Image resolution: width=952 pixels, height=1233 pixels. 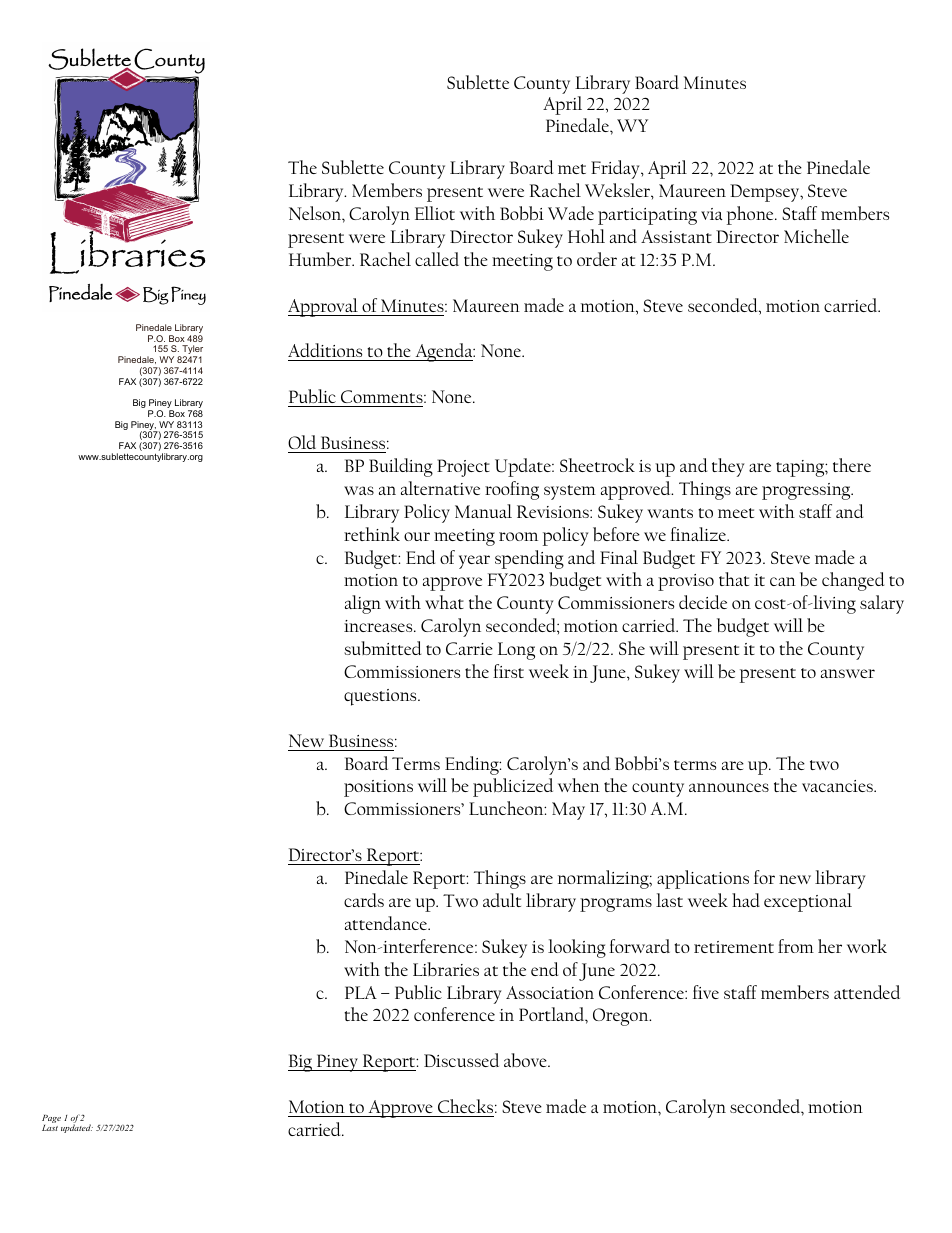 What do you see at coordinates (597, 465) in the page?
I see `Sheetrock` at bounding box center [597, 465].
